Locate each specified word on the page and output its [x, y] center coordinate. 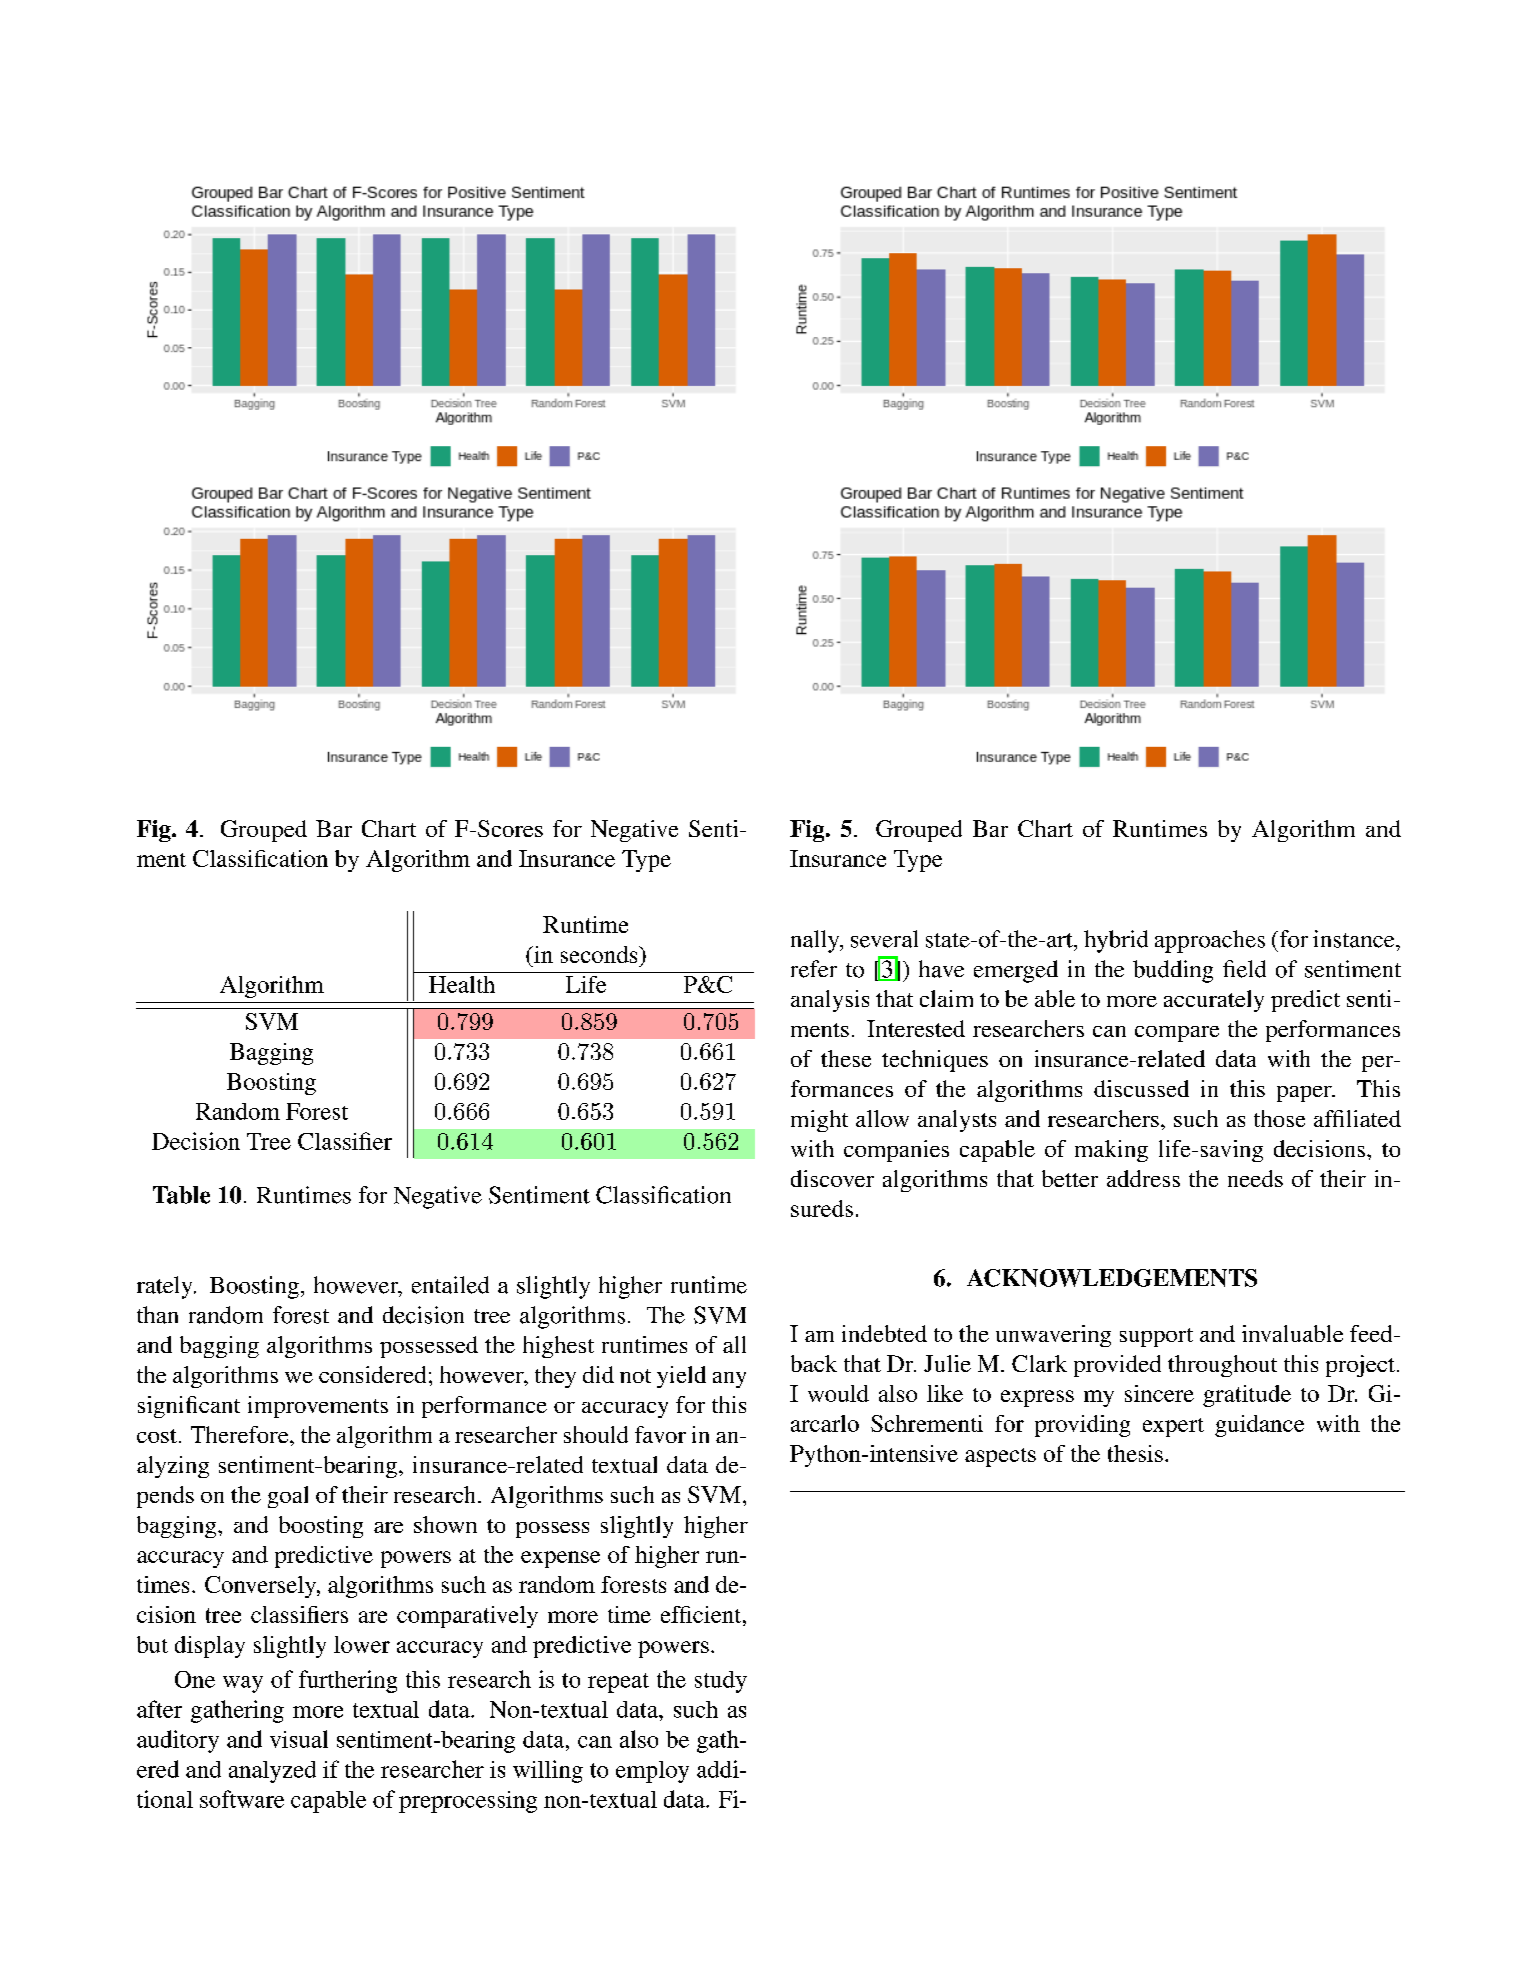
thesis [1135, 1453]
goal [288, 1497]
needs [1255, 1178]
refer [814, 969]
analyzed [272, 1772]
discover [832, 1178]
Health [462, 984]
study [721, 1682]
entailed [450, 1285]
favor [660, 1434]
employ [652, 1772]
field [1244, 969]
